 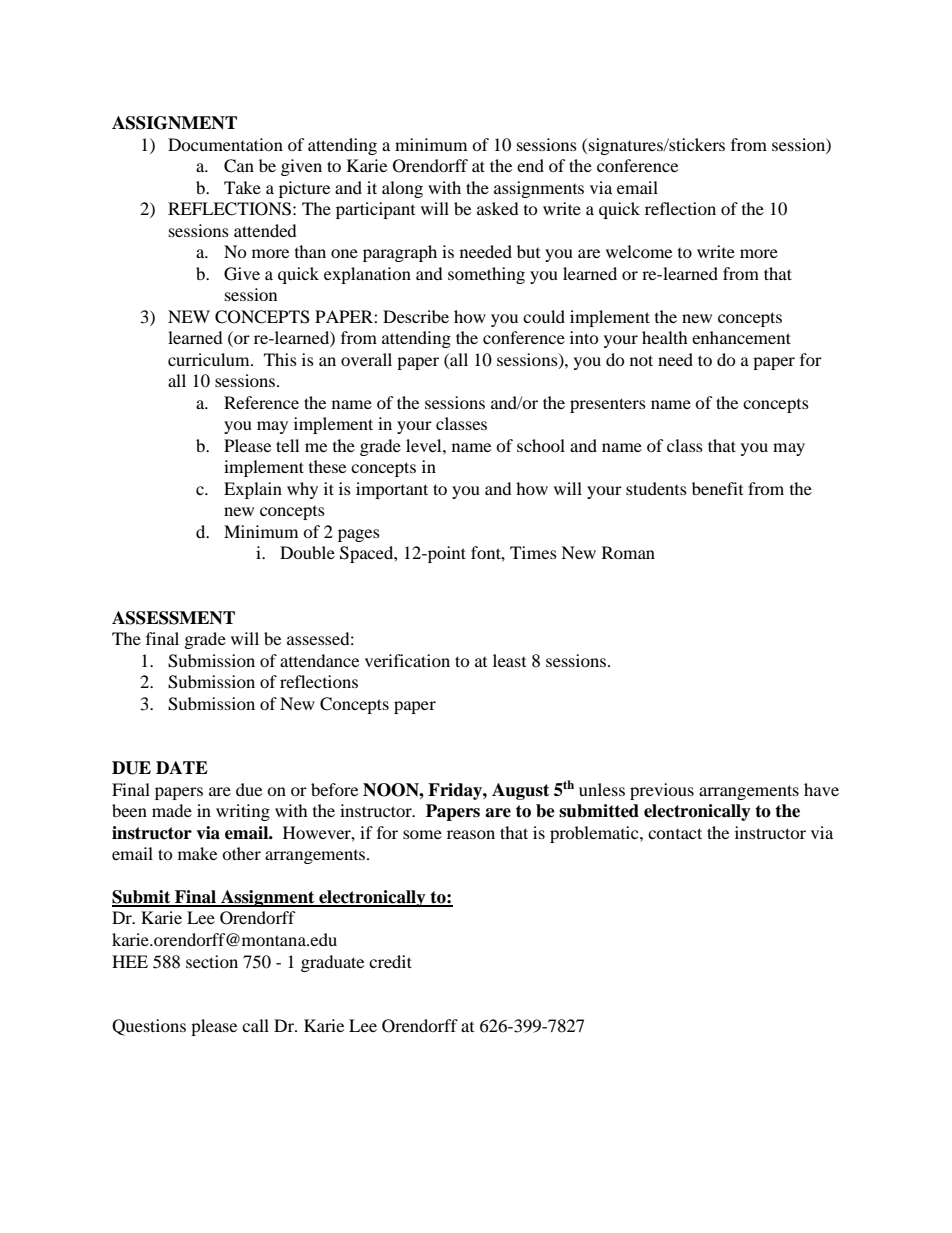 I want to click on credit, so click(x=390, y=961).
